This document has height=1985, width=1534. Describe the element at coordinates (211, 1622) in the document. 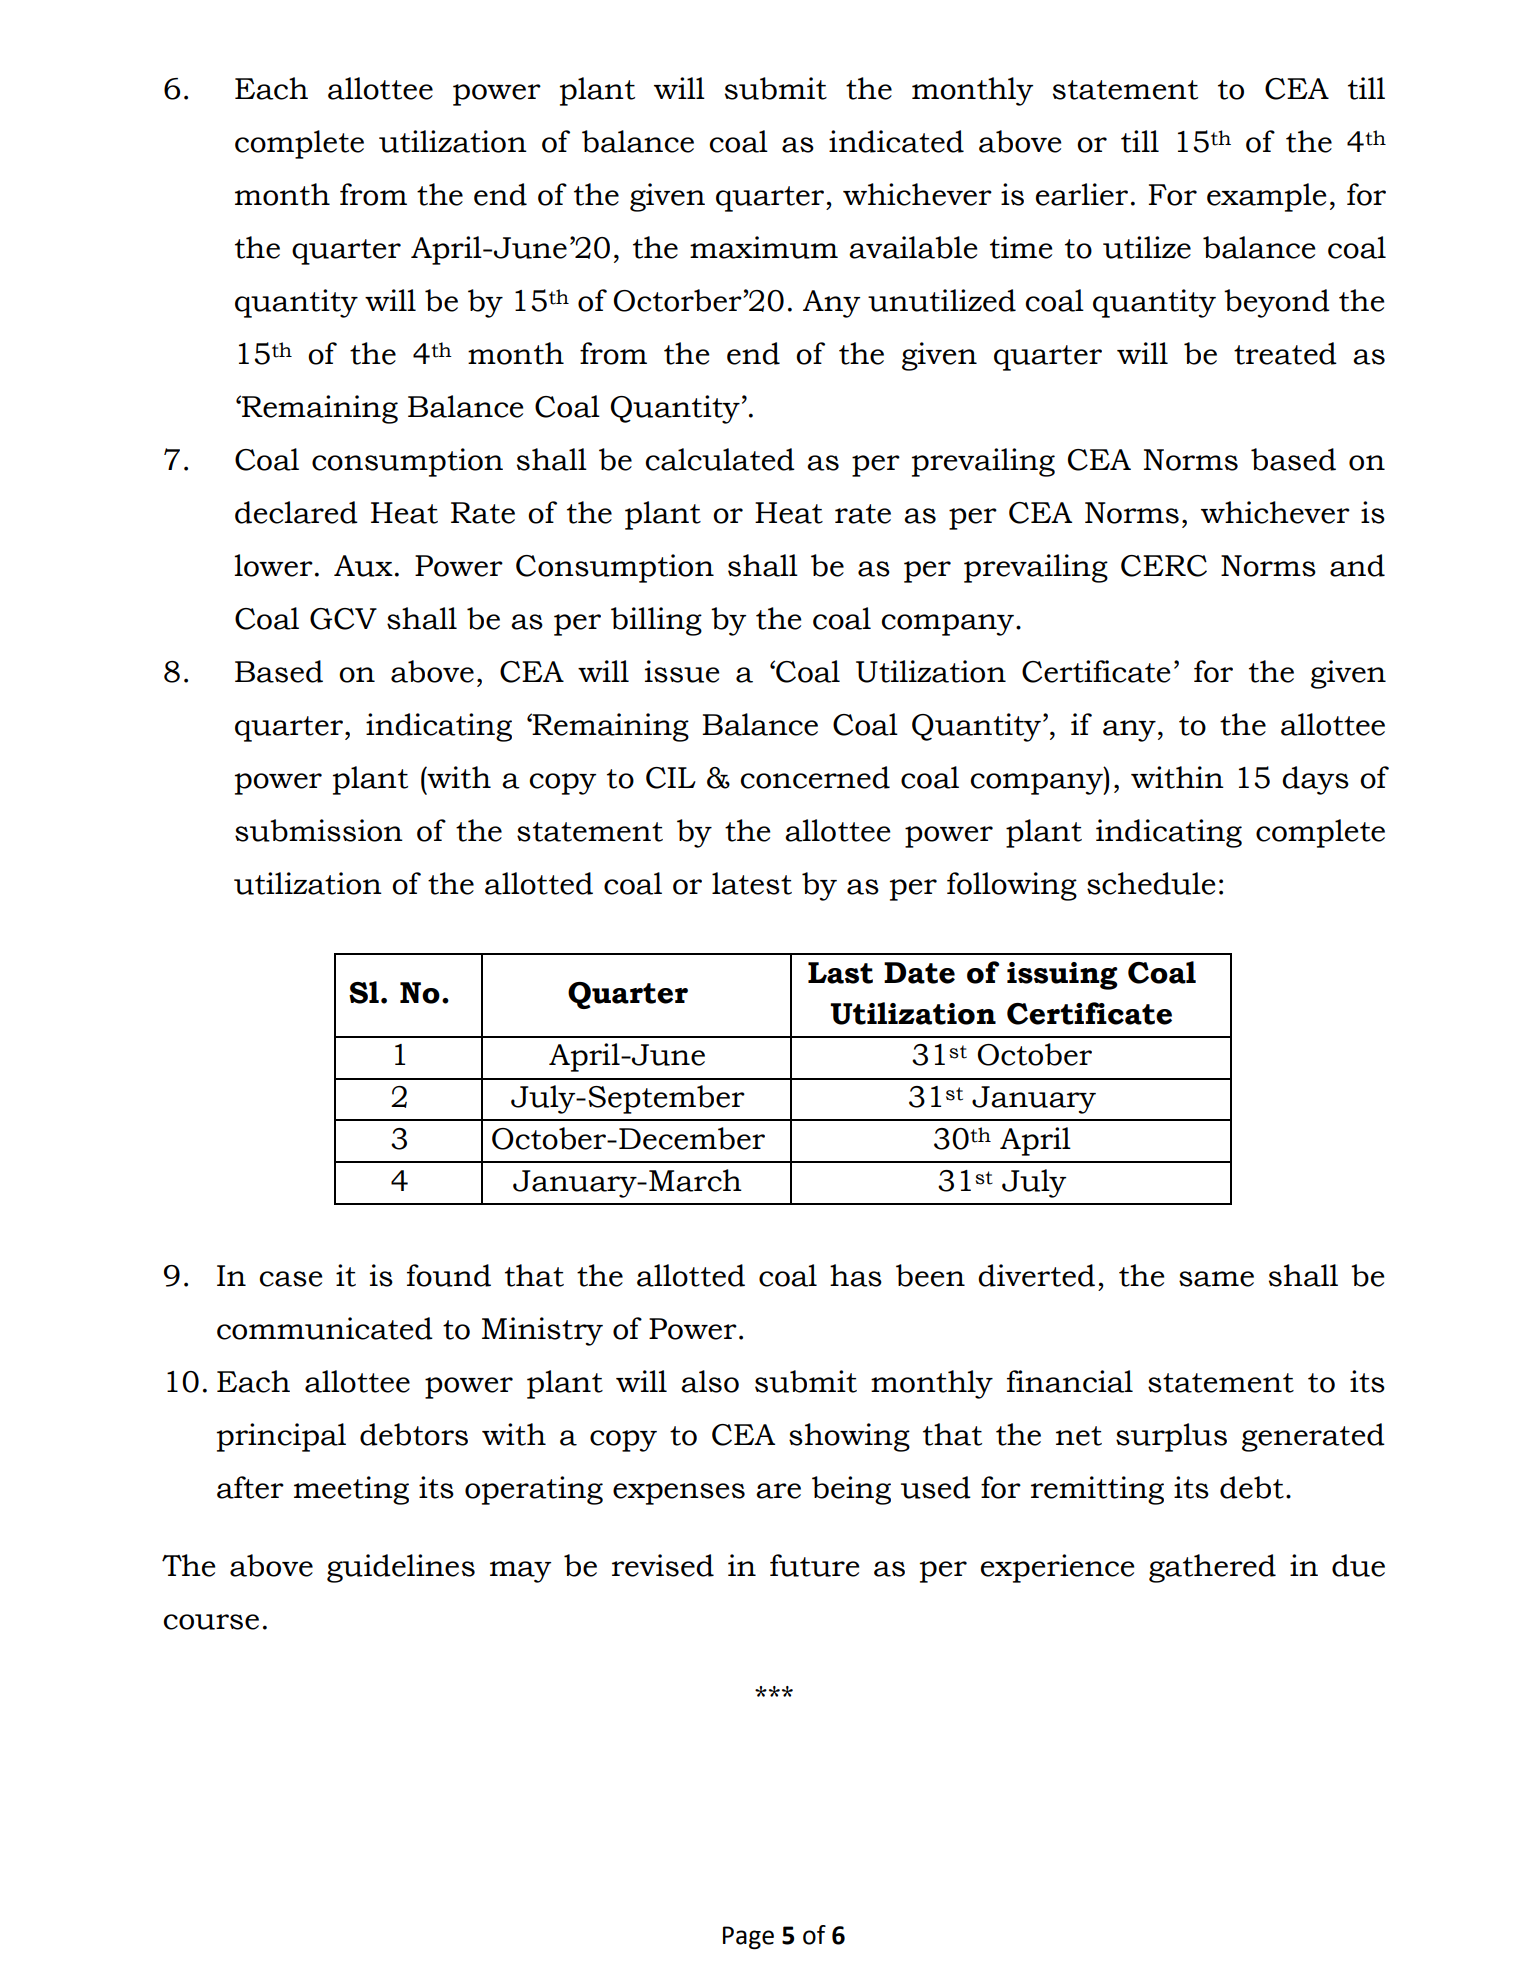

I see `course` at that location.
